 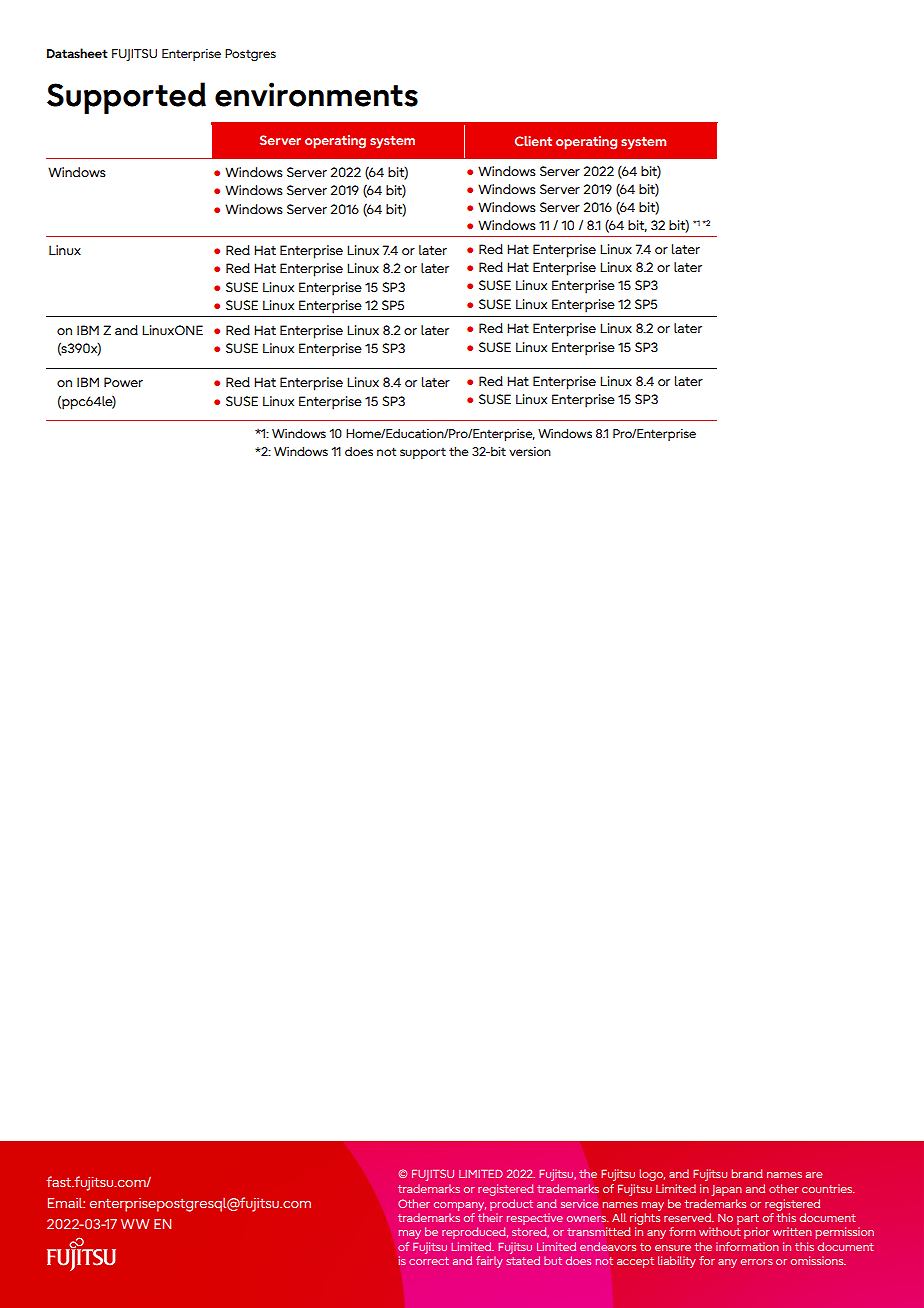 I want to click on brand, so click(x=747, y=1173).
